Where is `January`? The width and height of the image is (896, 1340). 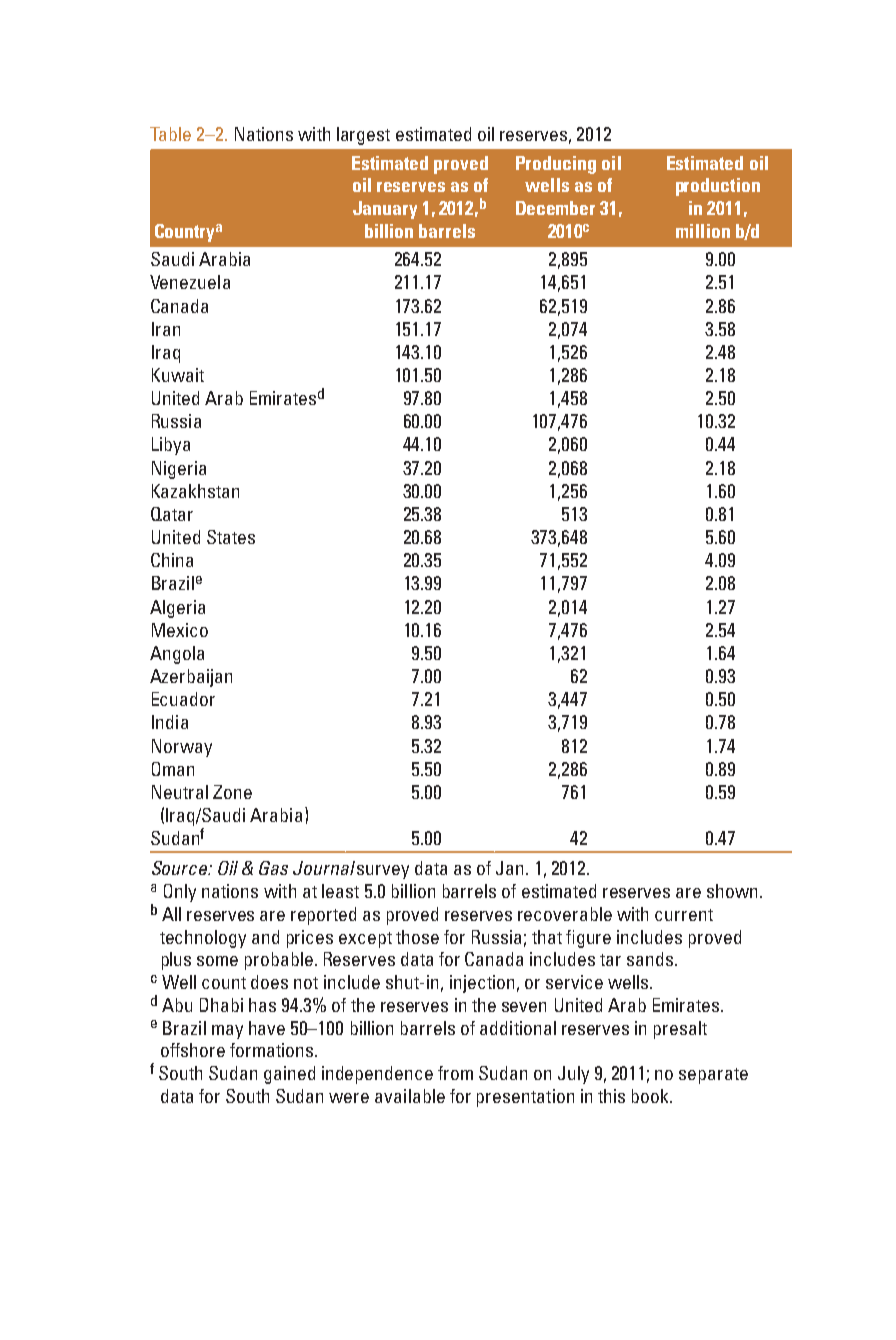
January is located at coordinates (385, 210).
